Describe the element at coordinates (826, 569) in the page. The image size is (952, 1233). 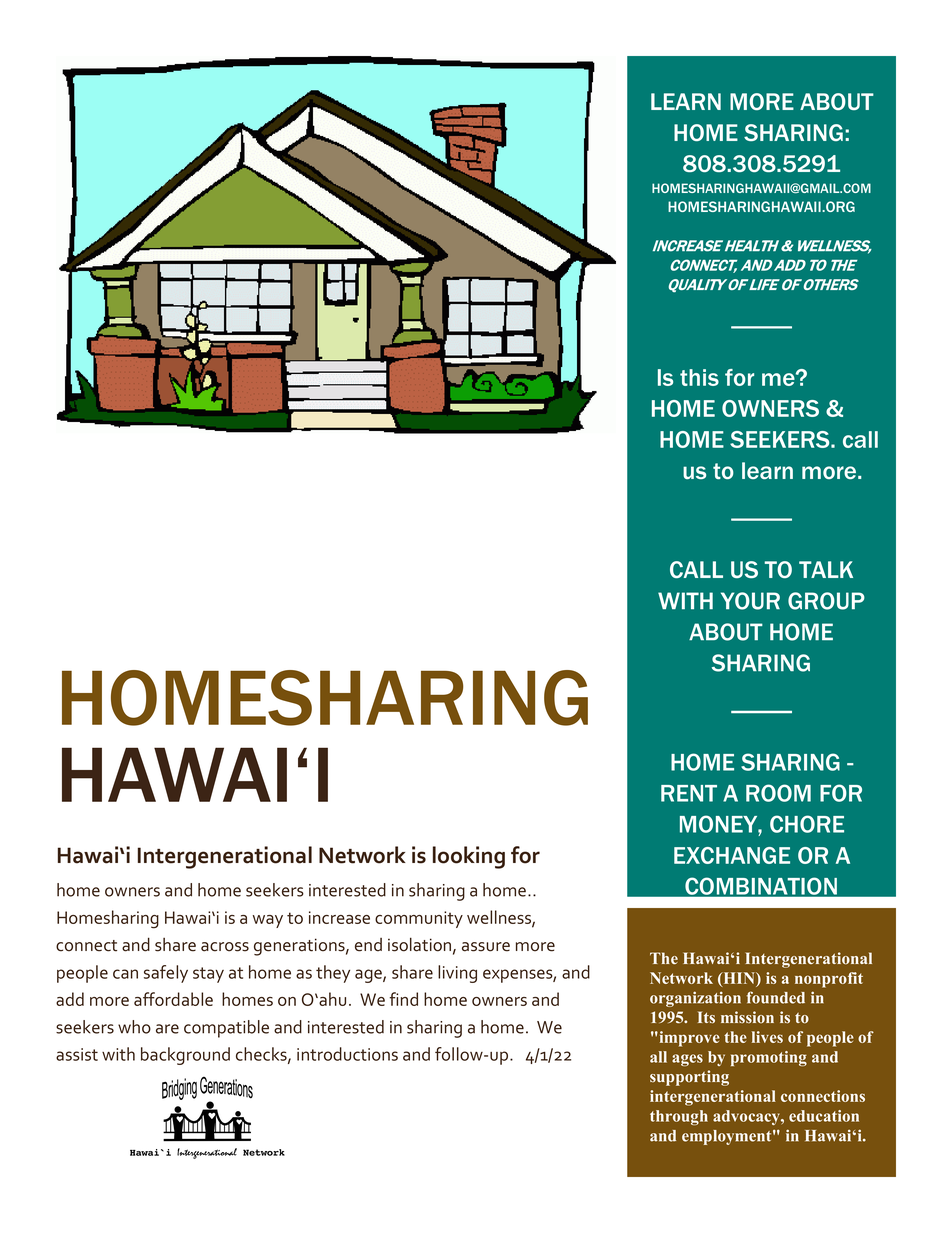
I see `TALK` at that location.
